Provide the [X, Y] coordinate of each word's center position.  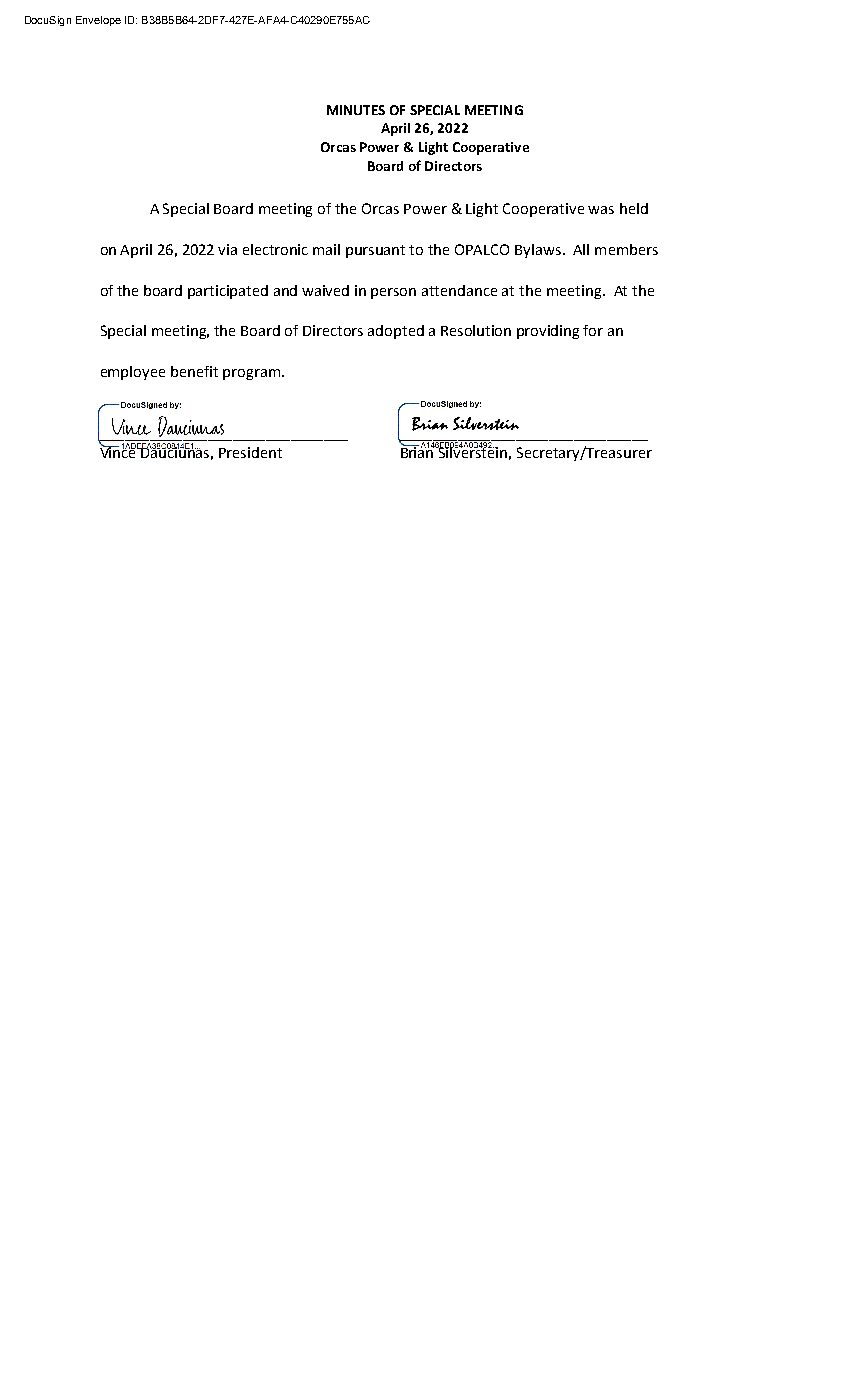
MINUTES [356, 110]
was [601, 210]
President [250, 452]
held [634, 208]
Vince [119, 451]
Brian [418, 451]
